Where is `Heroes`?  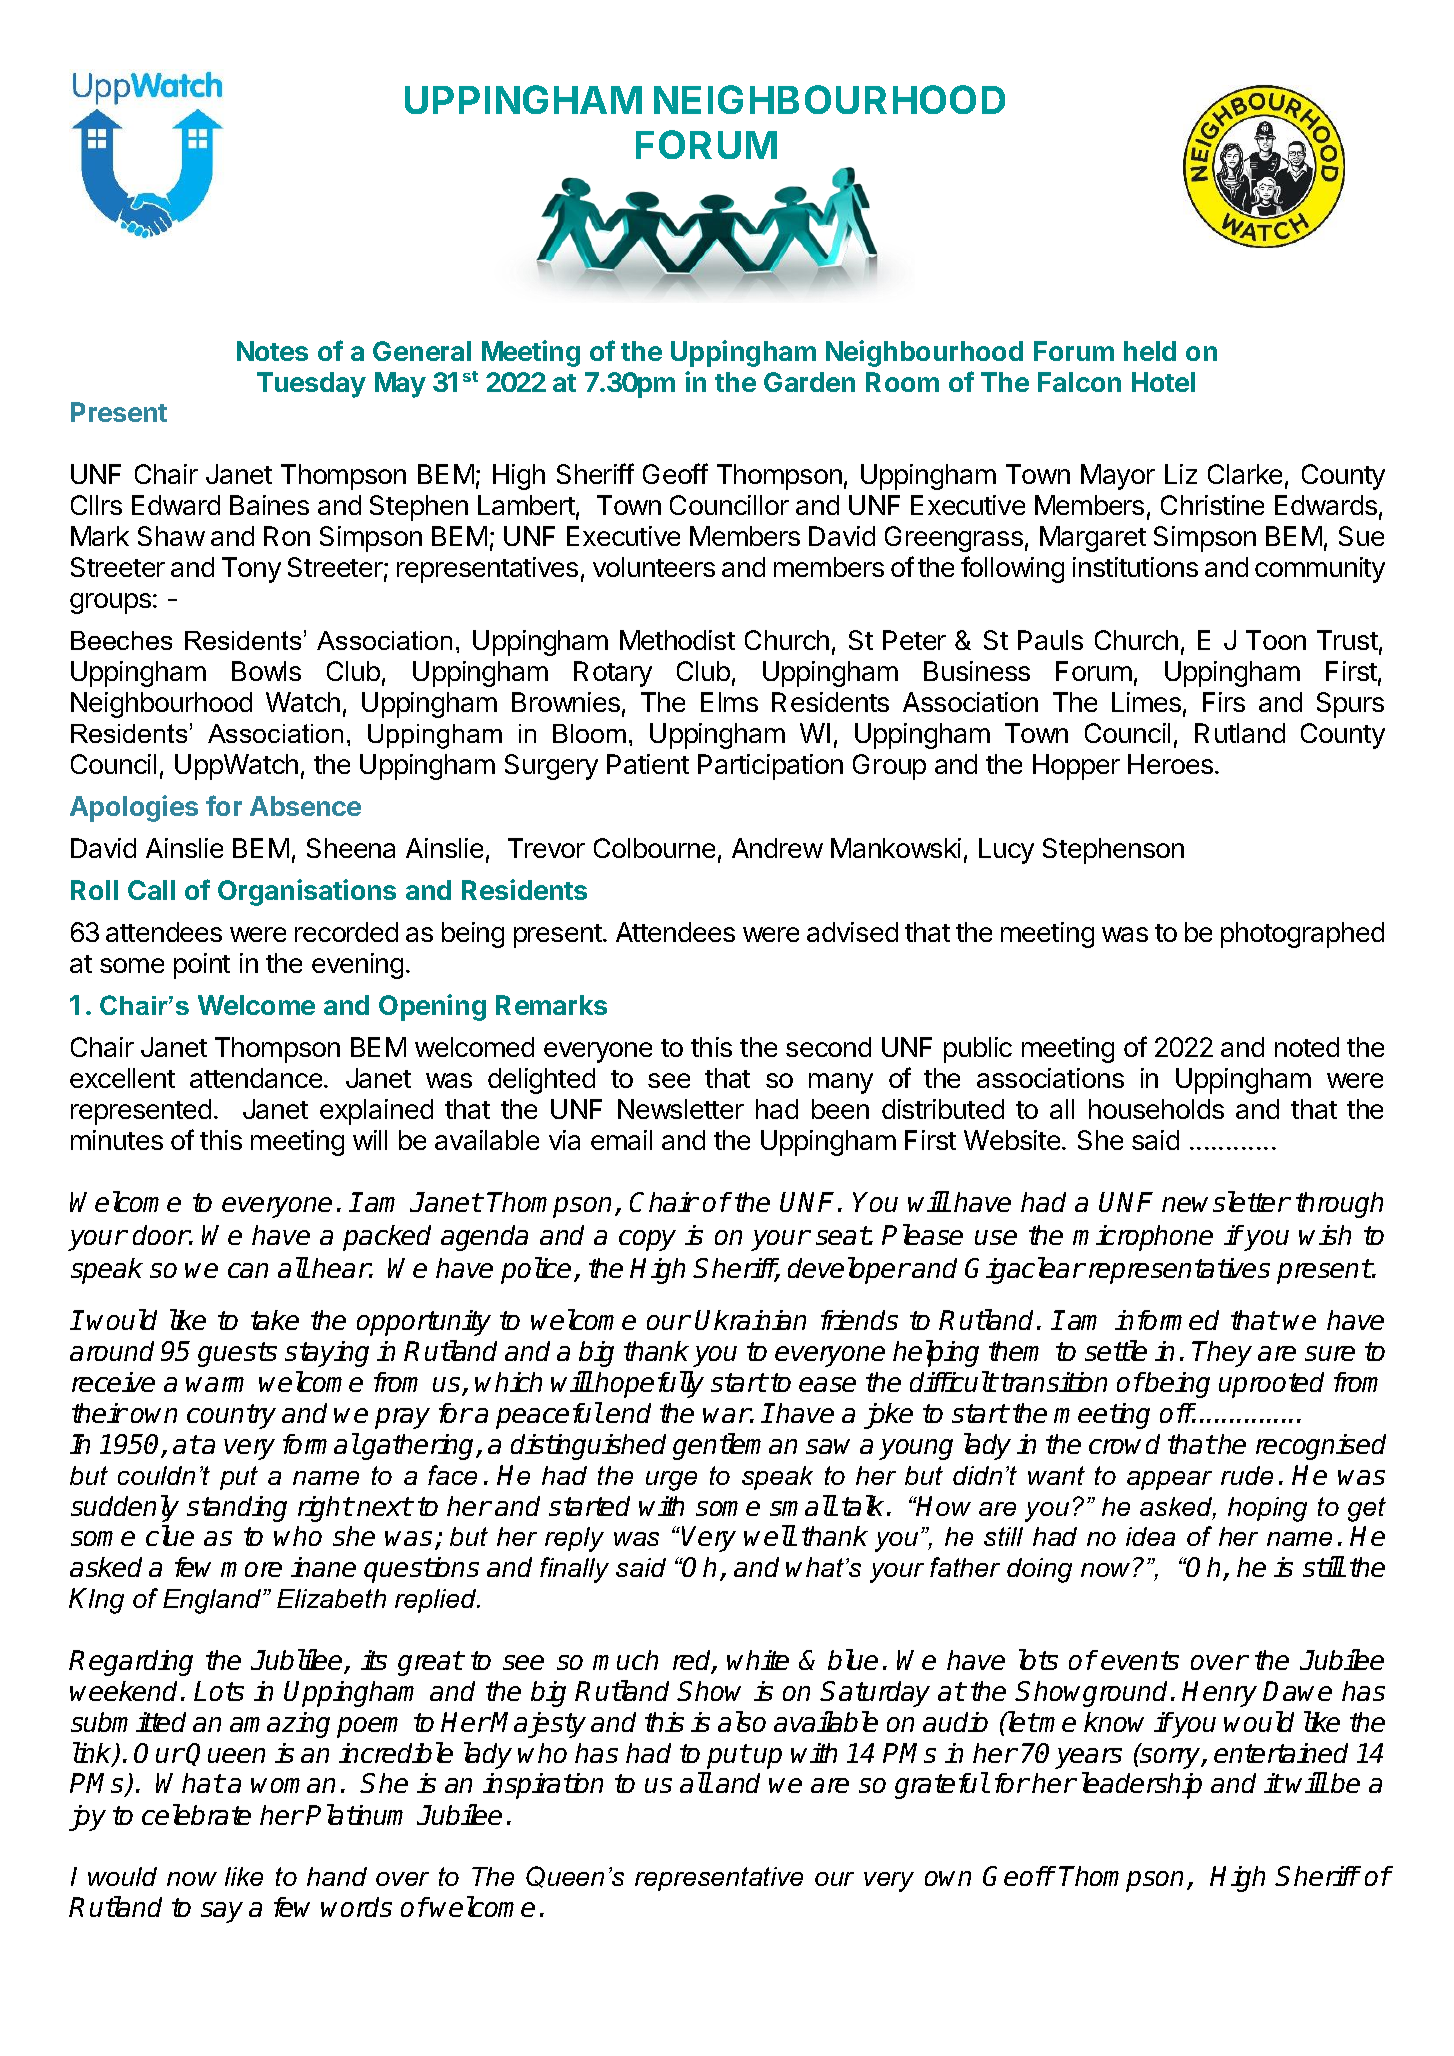
Heroes is located at coordinates (1170, 764).
